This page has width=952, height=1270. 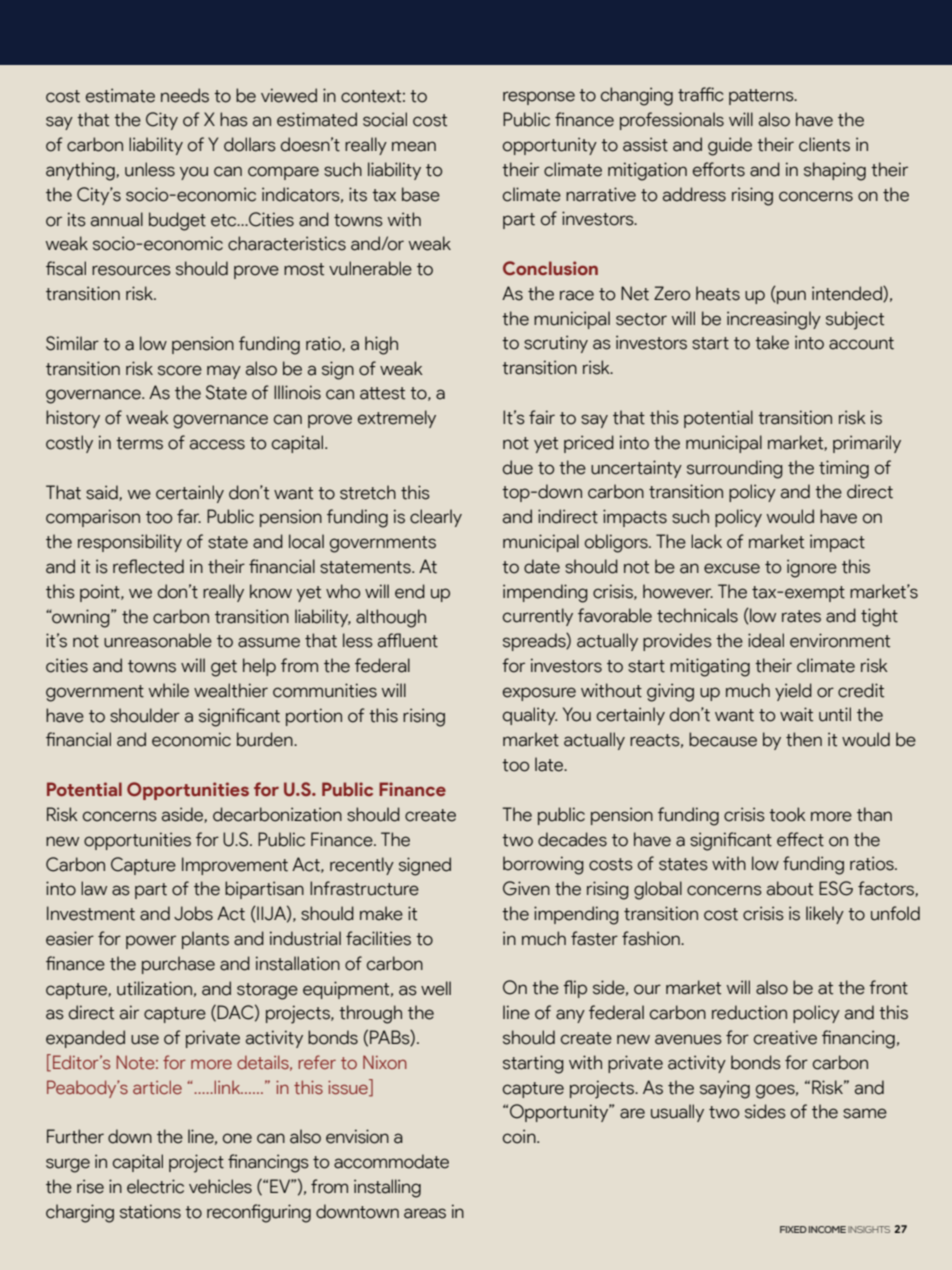 I want to click on electric, so click(x=155, y=1186).
